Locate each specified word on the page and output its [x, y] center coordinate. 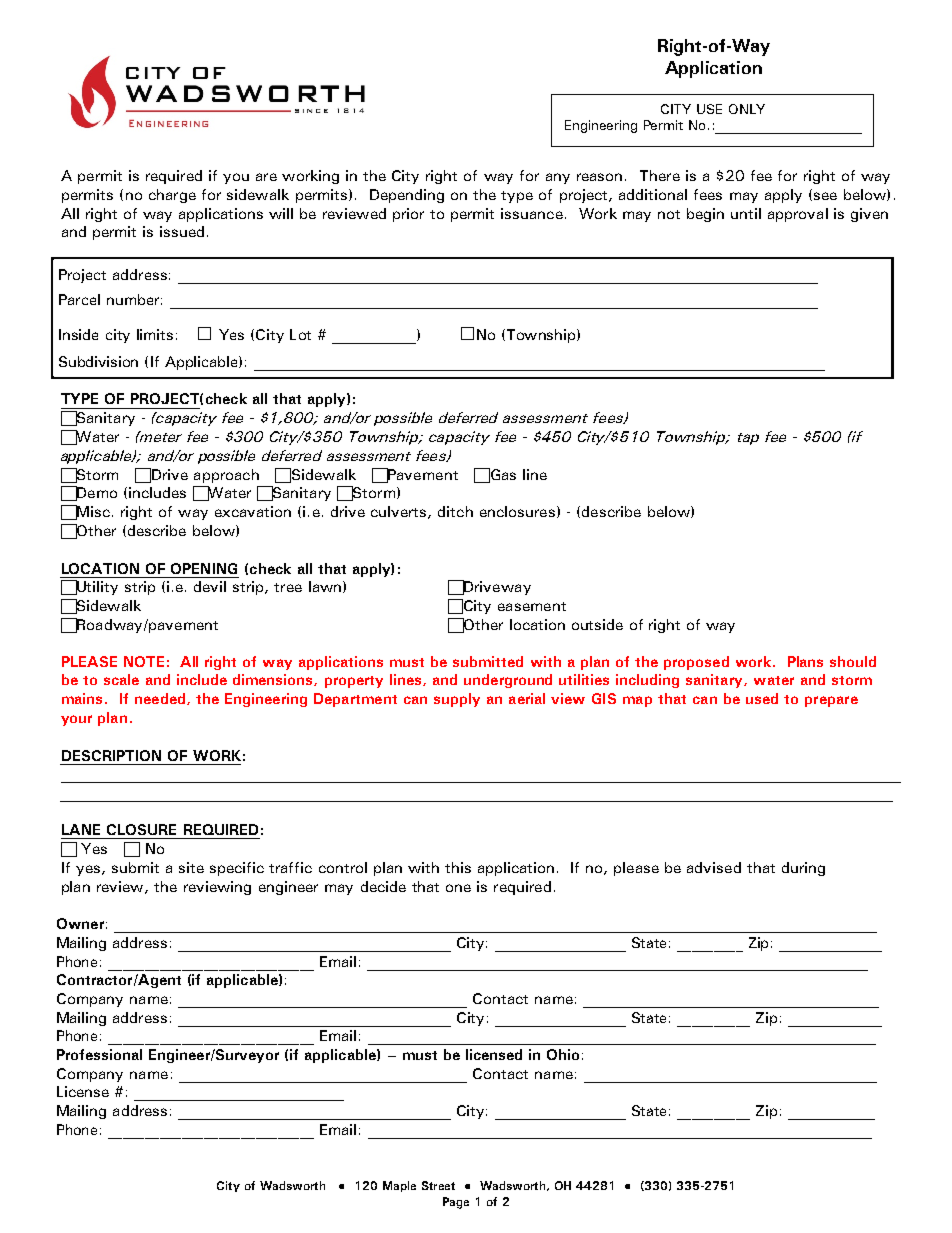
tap [748, 439]
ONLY [747, 109]
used [762, 698]
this [458, 867]
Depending [407, 196]
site [191, 867]
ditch [455, 511]
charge [172, 196]
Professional [99, 1054]
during [803, 869]
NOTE [144, 661]
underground [508, 681]
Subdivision [98, 361]
